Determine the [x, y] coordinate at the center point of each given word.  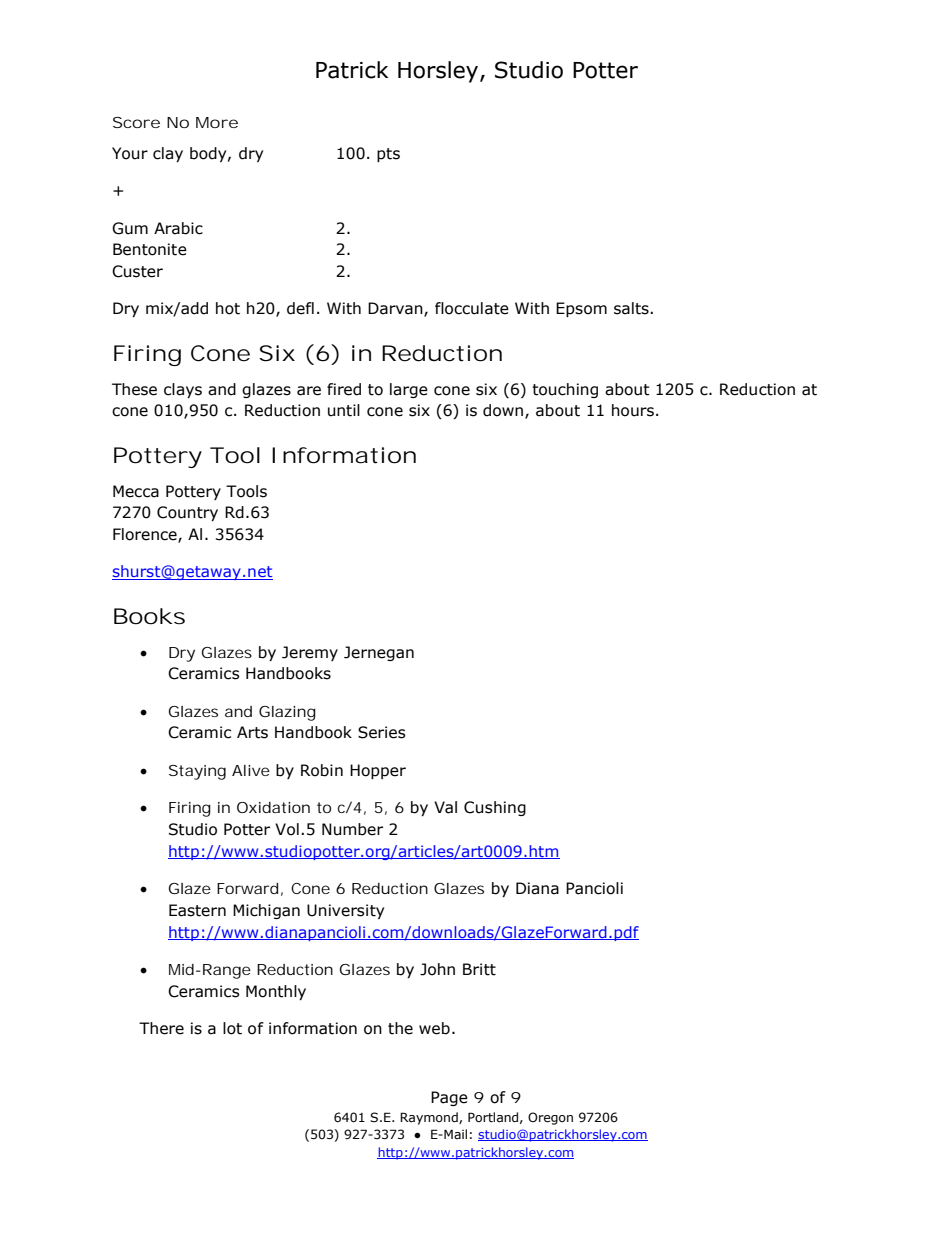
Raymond [430, 1118]
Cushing [495, 808]
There [161, 1028]
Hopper [378, 771]
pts [388, 155]
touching [565, 390]
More [217, 122]
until [344, 410]
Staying [197, 772]
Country [187, 513]
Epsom [581, 309]
